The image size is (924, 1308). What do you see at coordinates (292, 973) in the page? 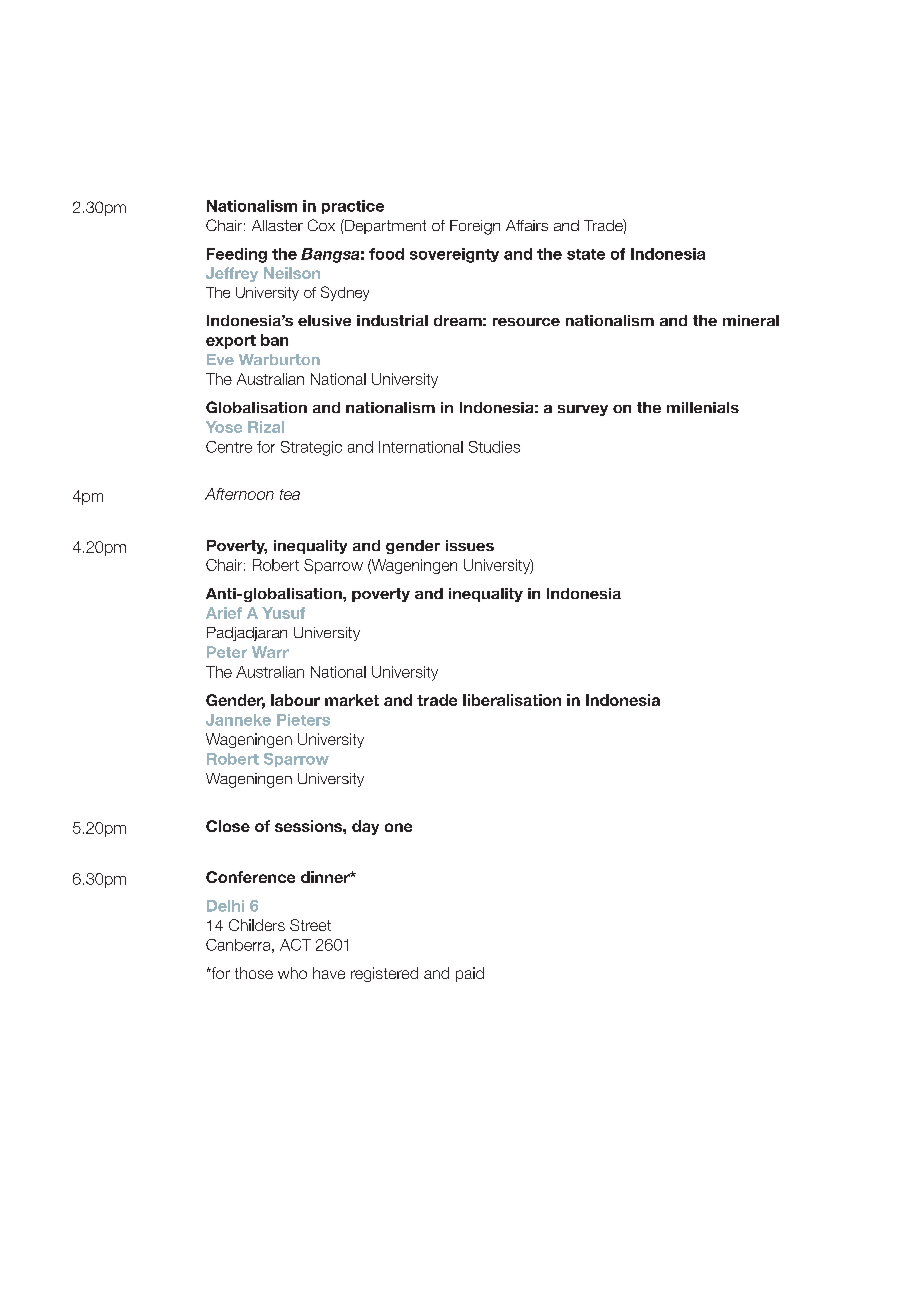
I see `who` at bounding box center [292, 973].
